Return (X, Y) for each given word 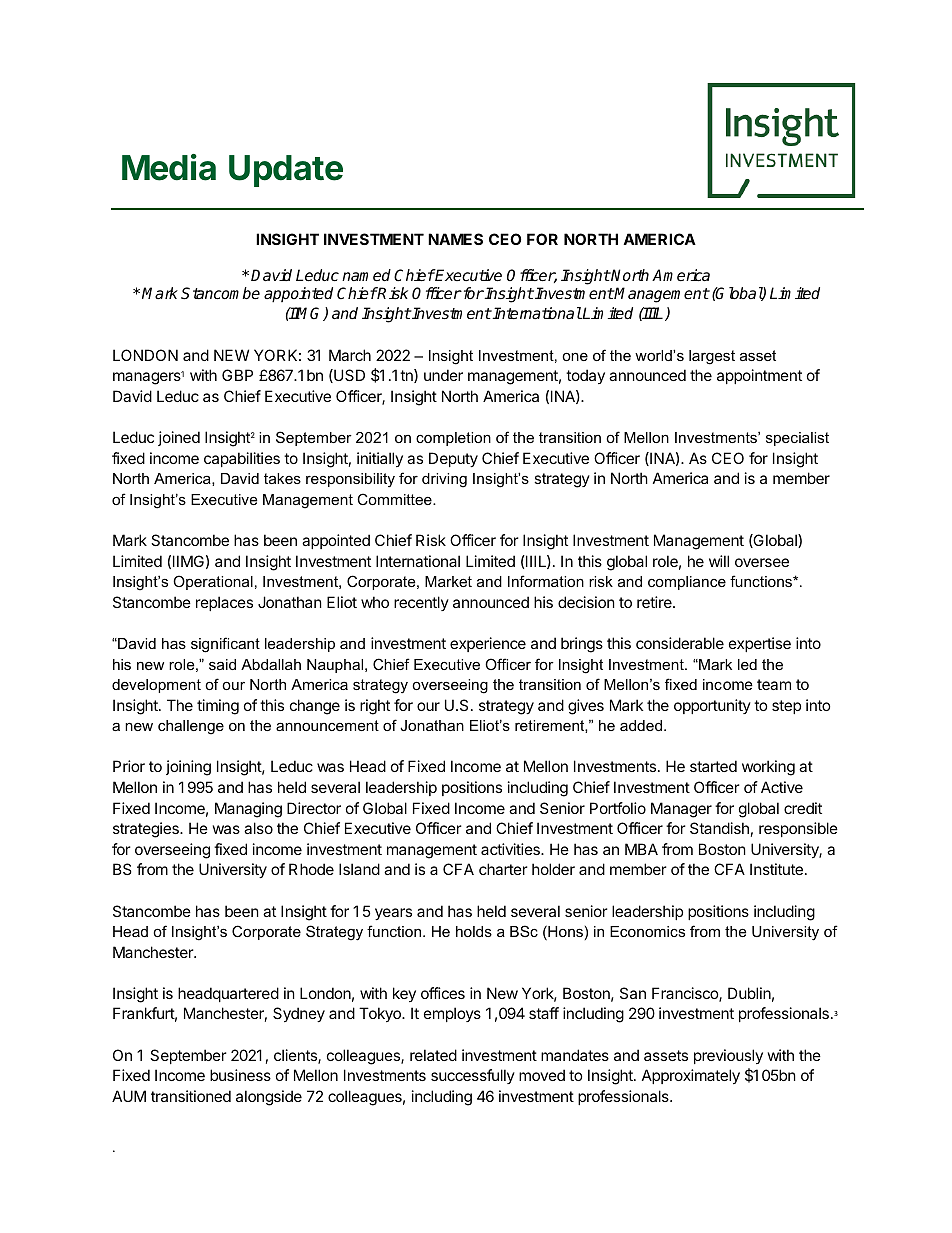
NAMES (455, 239)
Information (546, 581)
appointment (759, 376)
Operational (213, 582)
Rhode (311, 869)
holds (474, 931)
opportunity (712, 706)
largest (712, 357)
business (240, 1075)
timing (218, 707)
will (719, 561)
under (443, 375)
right (375, 707)
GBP (237, 375)
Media (169, 167)
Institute (776, 869)
